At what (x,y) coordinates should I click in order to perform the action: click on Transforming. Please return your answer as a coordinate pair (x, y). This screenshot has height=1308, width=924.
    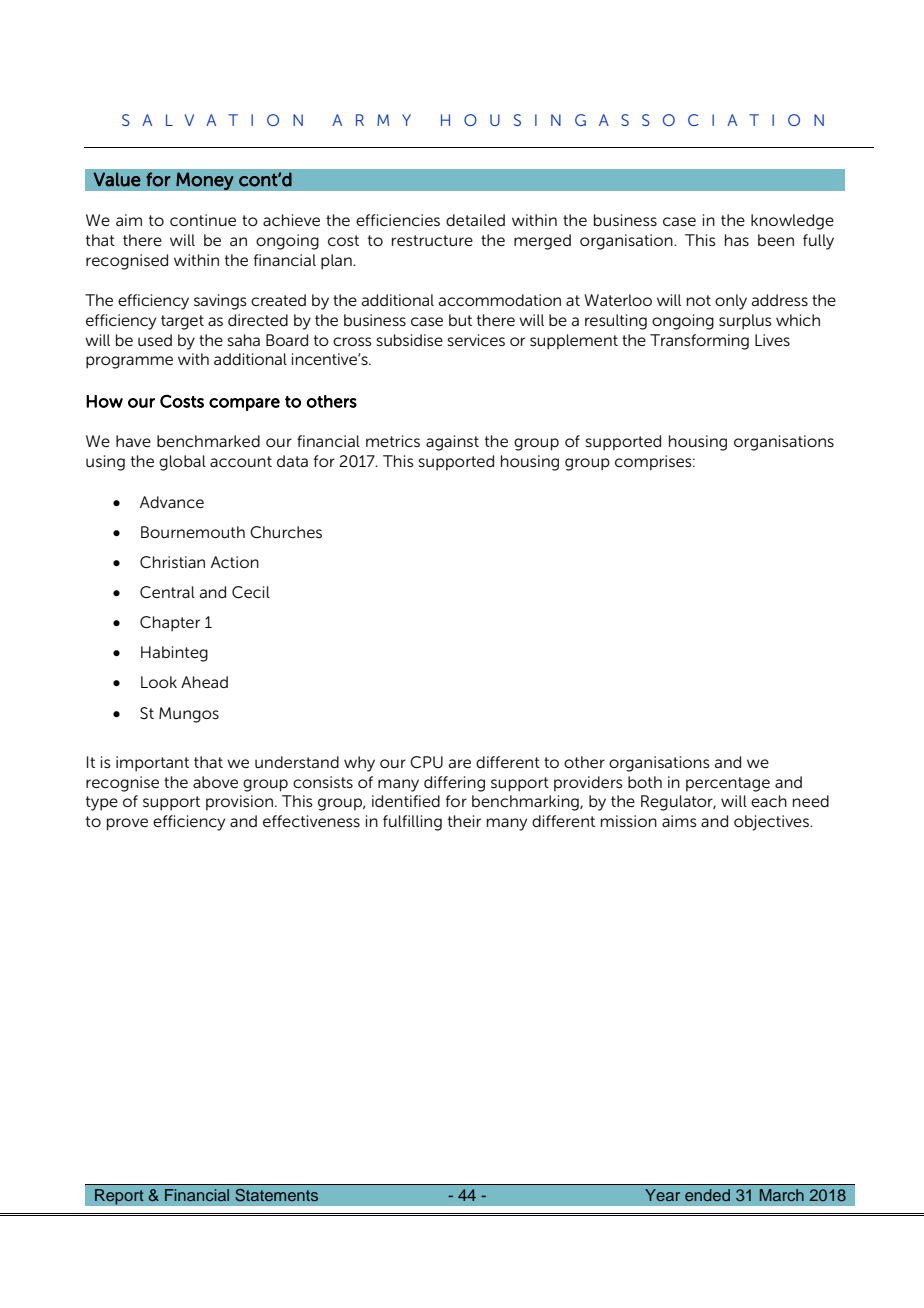
    Looking at the image, I should click on (699, 342).
